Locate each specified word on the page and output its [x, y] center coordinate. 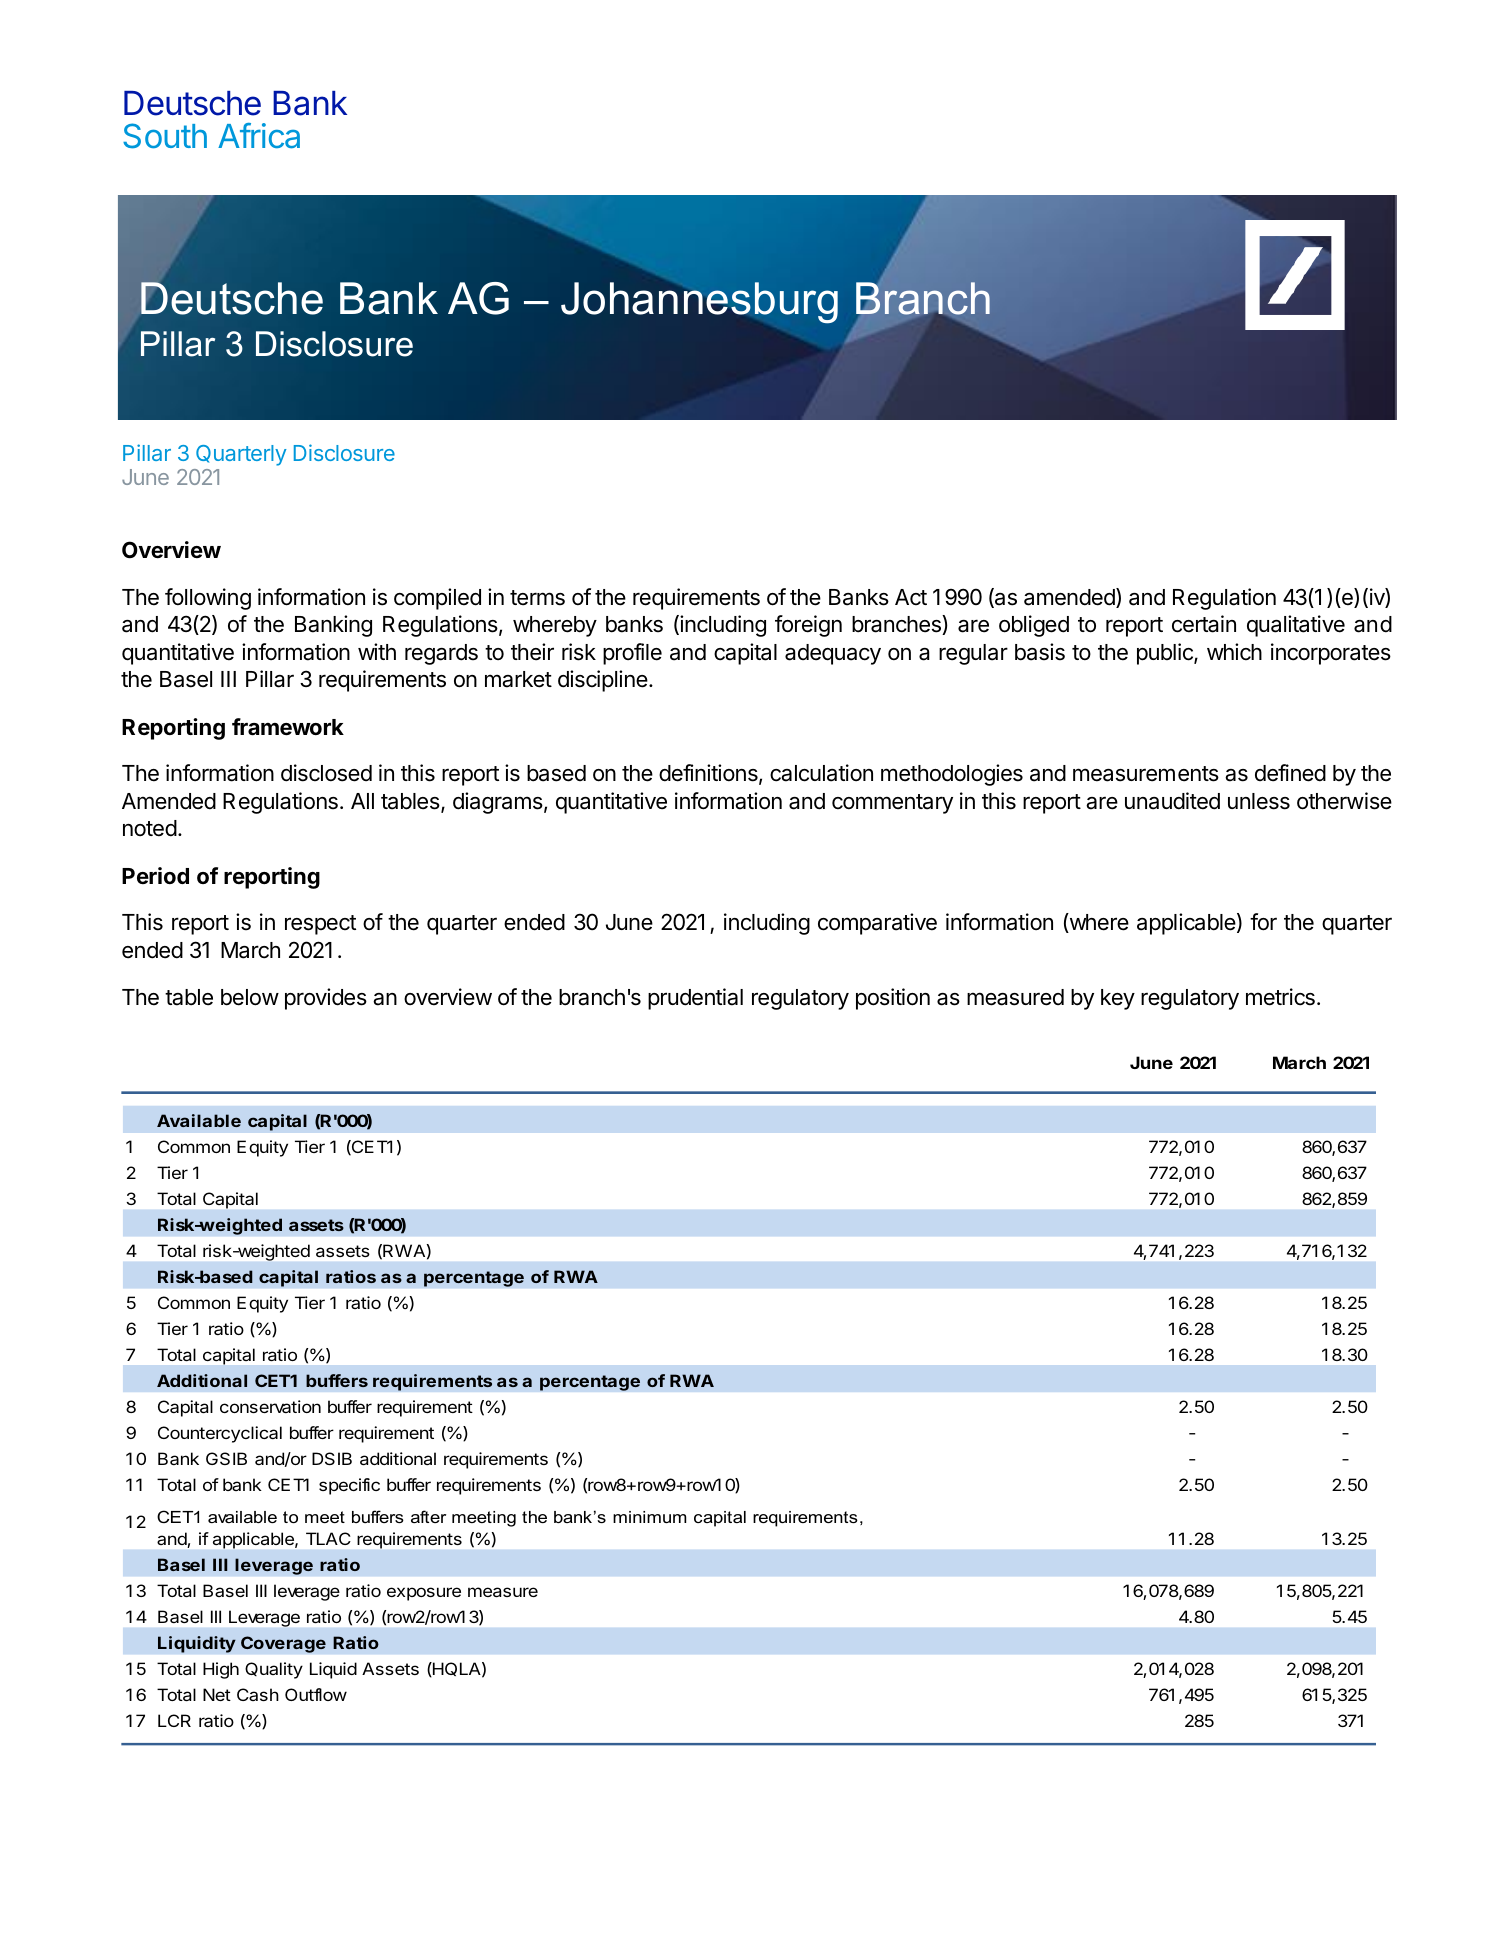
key [1118, 999]
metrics [1280, 997]
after [428, 1516]
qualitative [1296, 626]
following [208, 599]
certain [1204, 624]
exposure [424, 1594]
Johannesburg [699, 302]
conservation [270, 1406]
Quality [274, 1670]
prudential [695, 999]
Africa [259, 136]
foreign [808, 626]
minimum [649, 1517]
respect [320, 925]
